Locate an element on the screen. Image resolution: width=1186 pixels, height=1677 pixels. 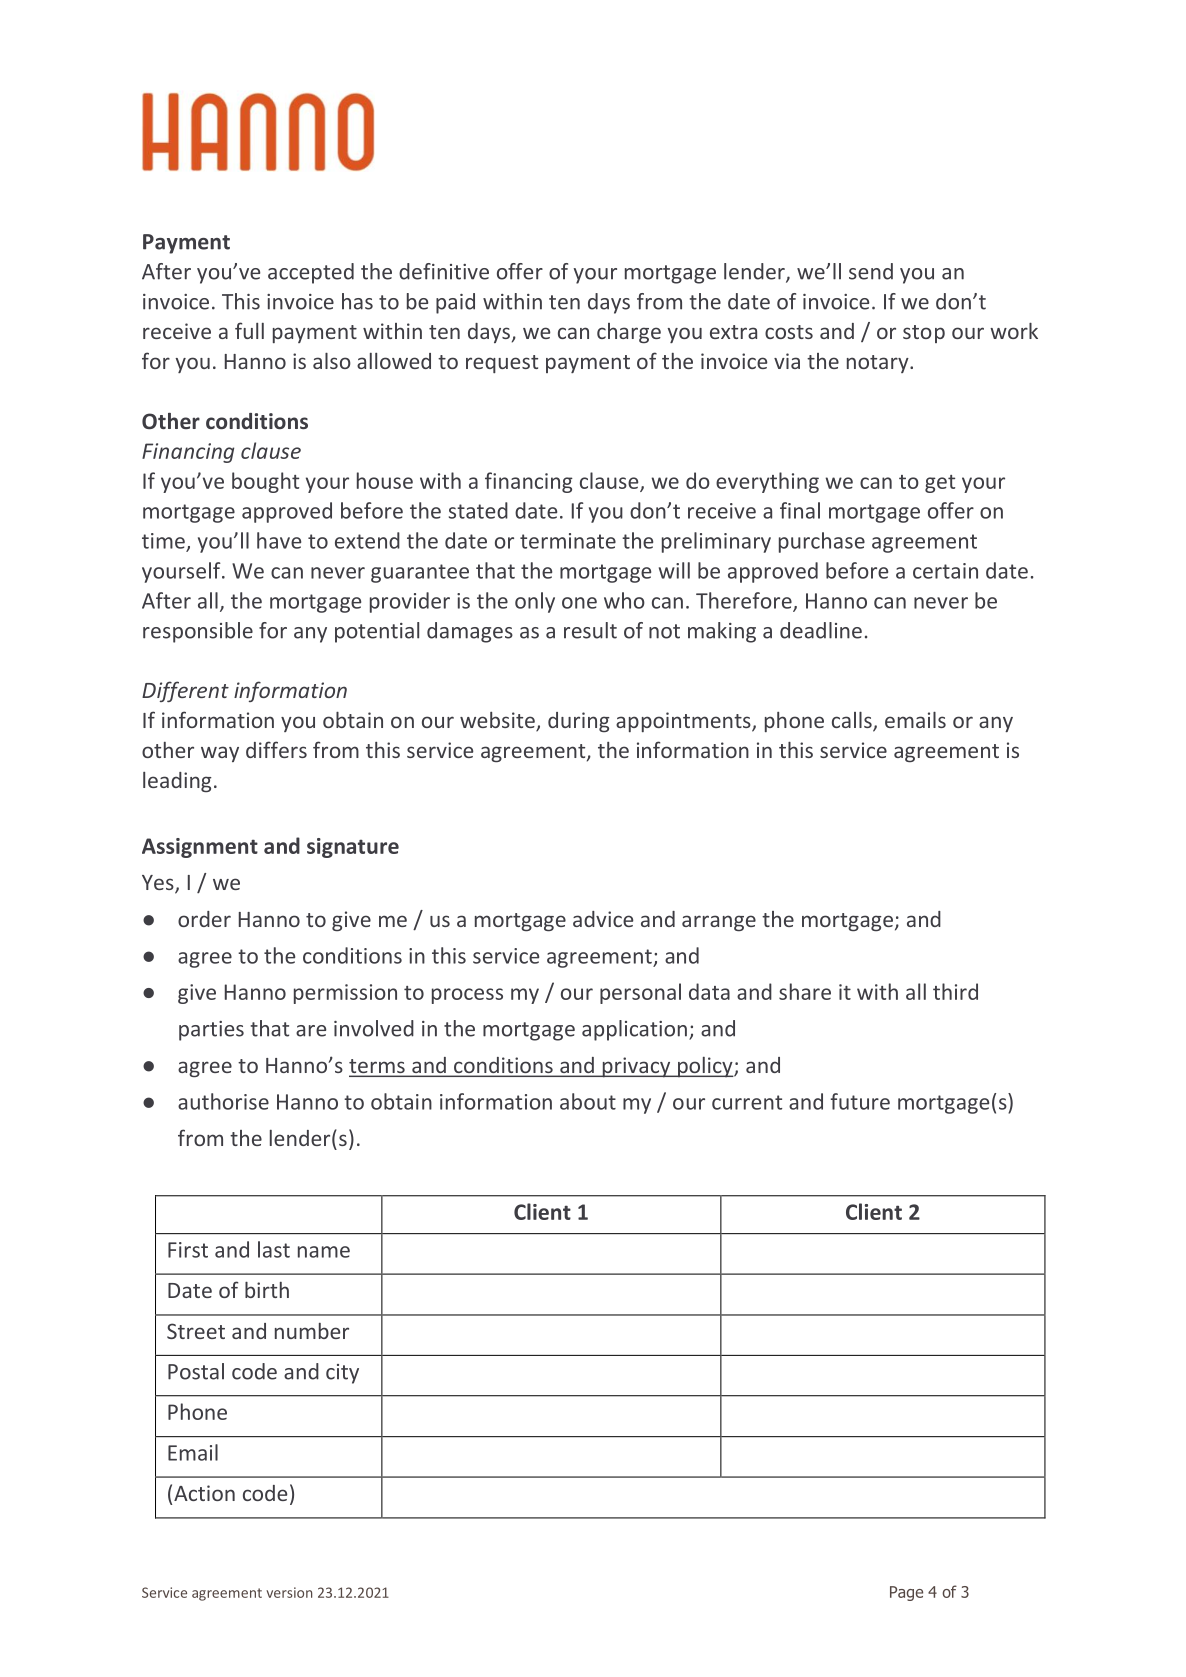
during is located at coordinates (579, 722).
